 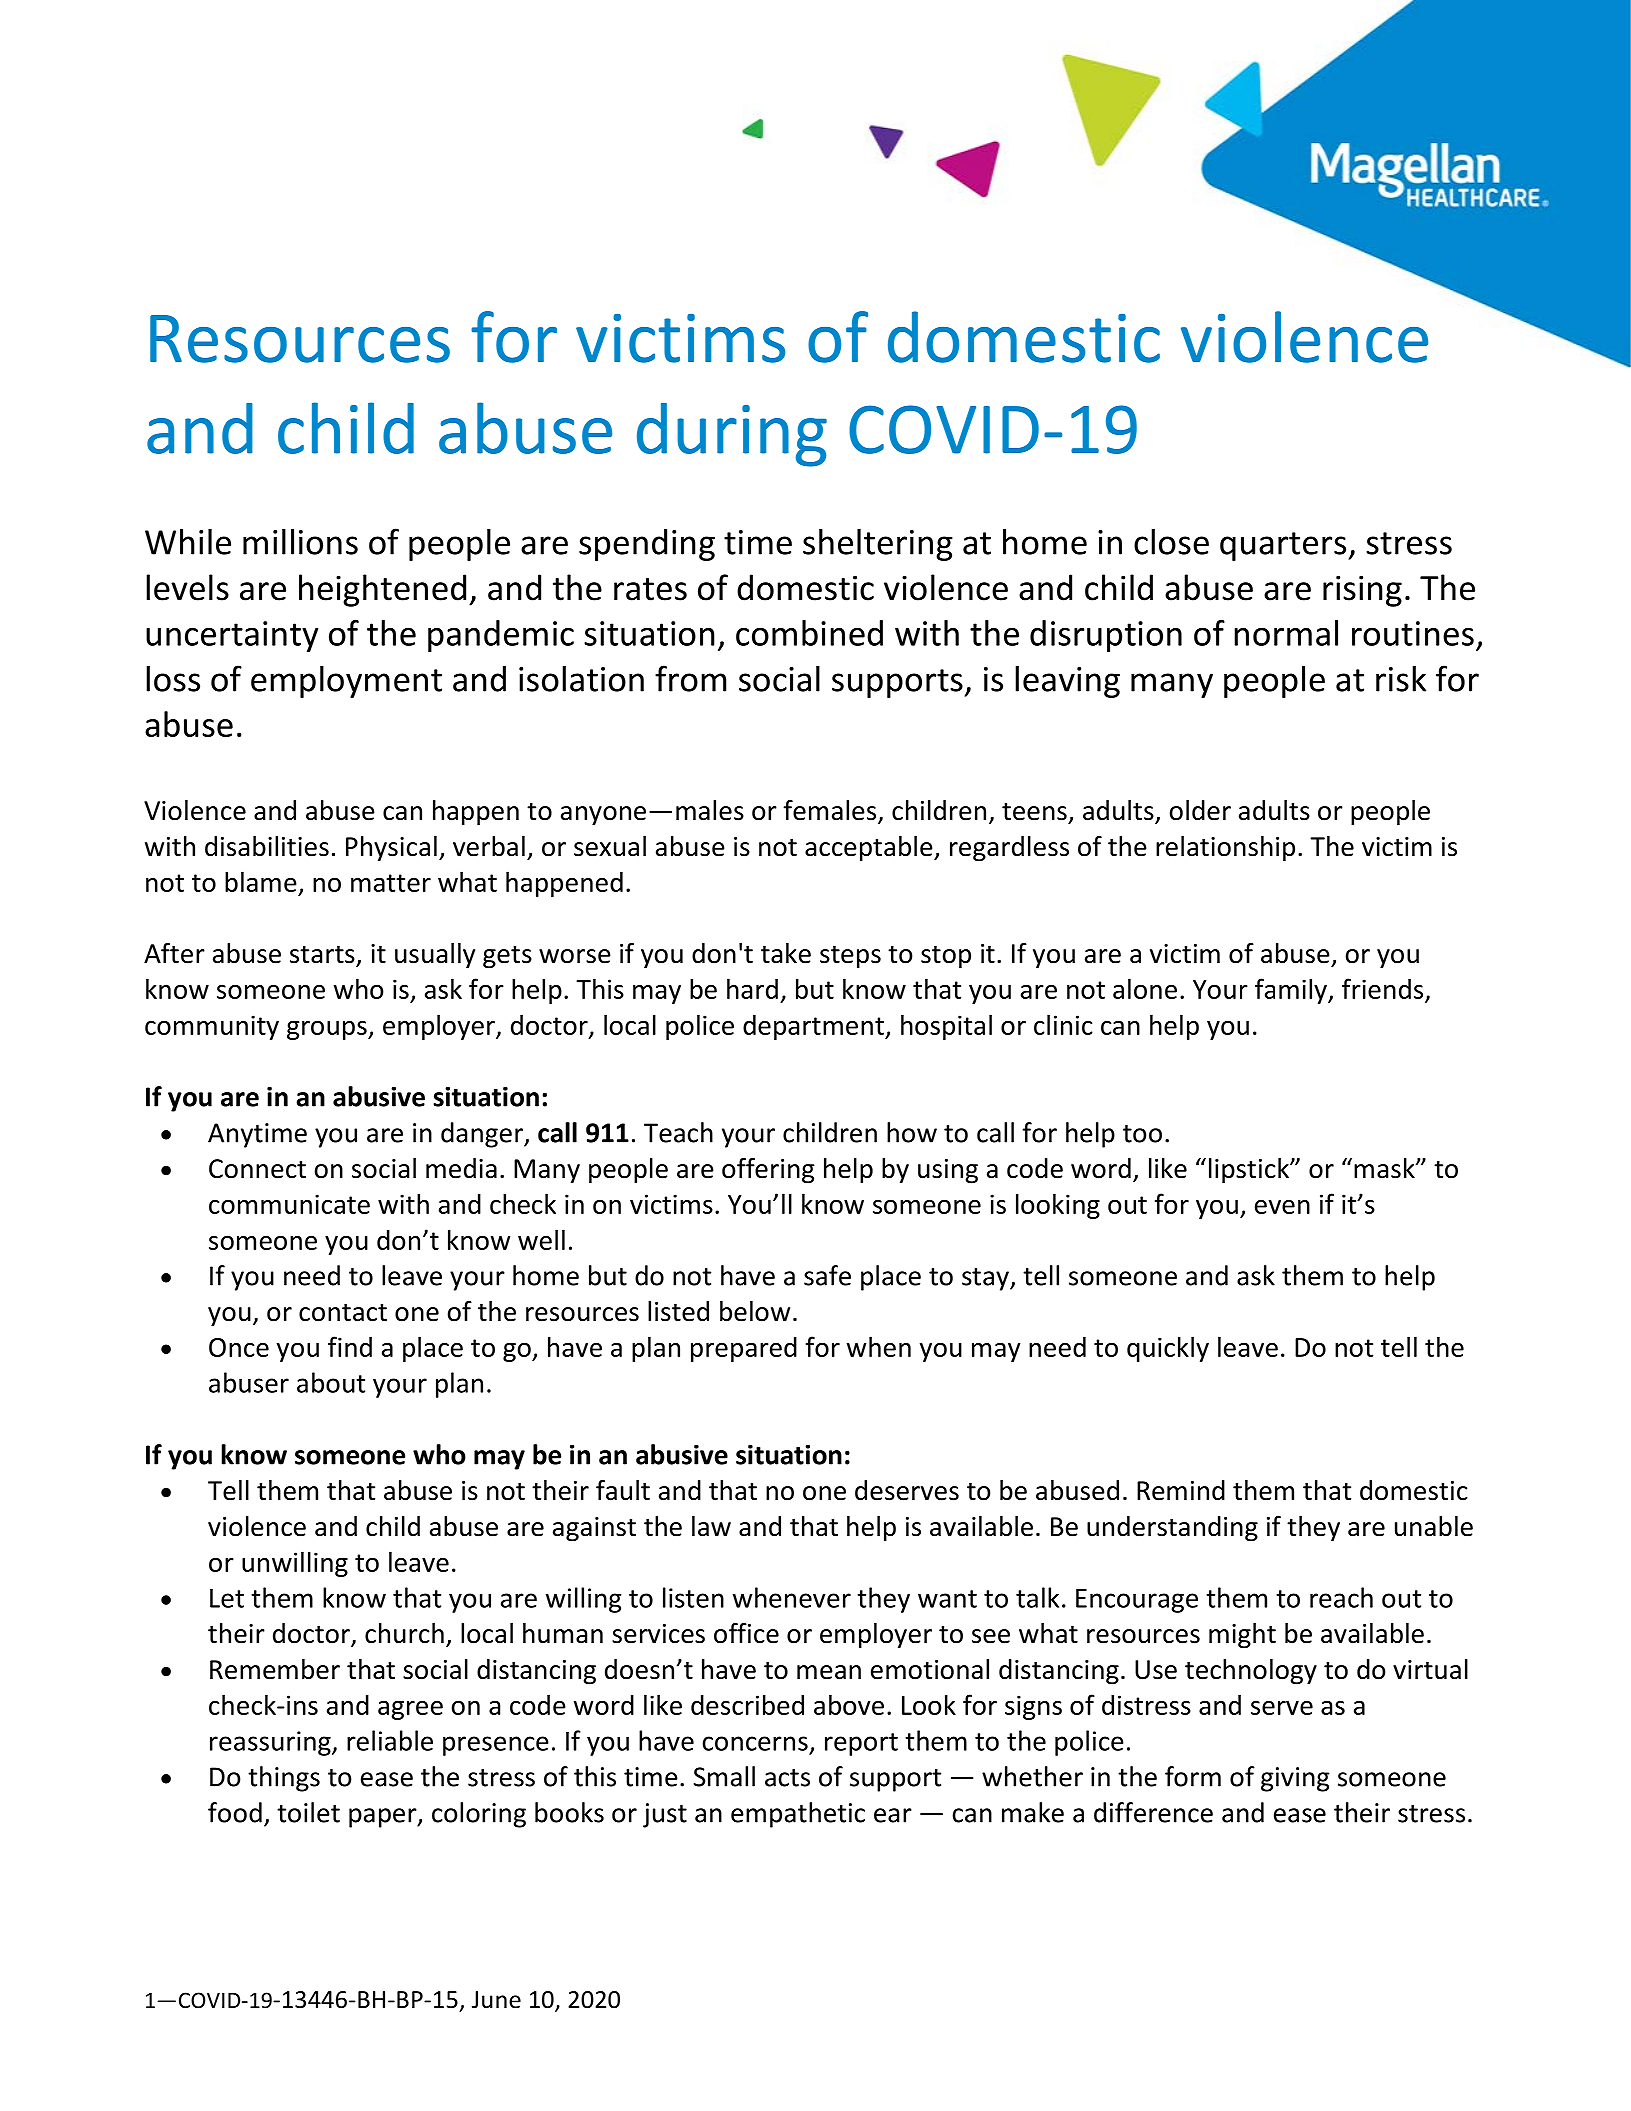 What do you see at coordinates (870, 849) in the screenshot?
I see `acceptable` at bounding box center [870, 849].
